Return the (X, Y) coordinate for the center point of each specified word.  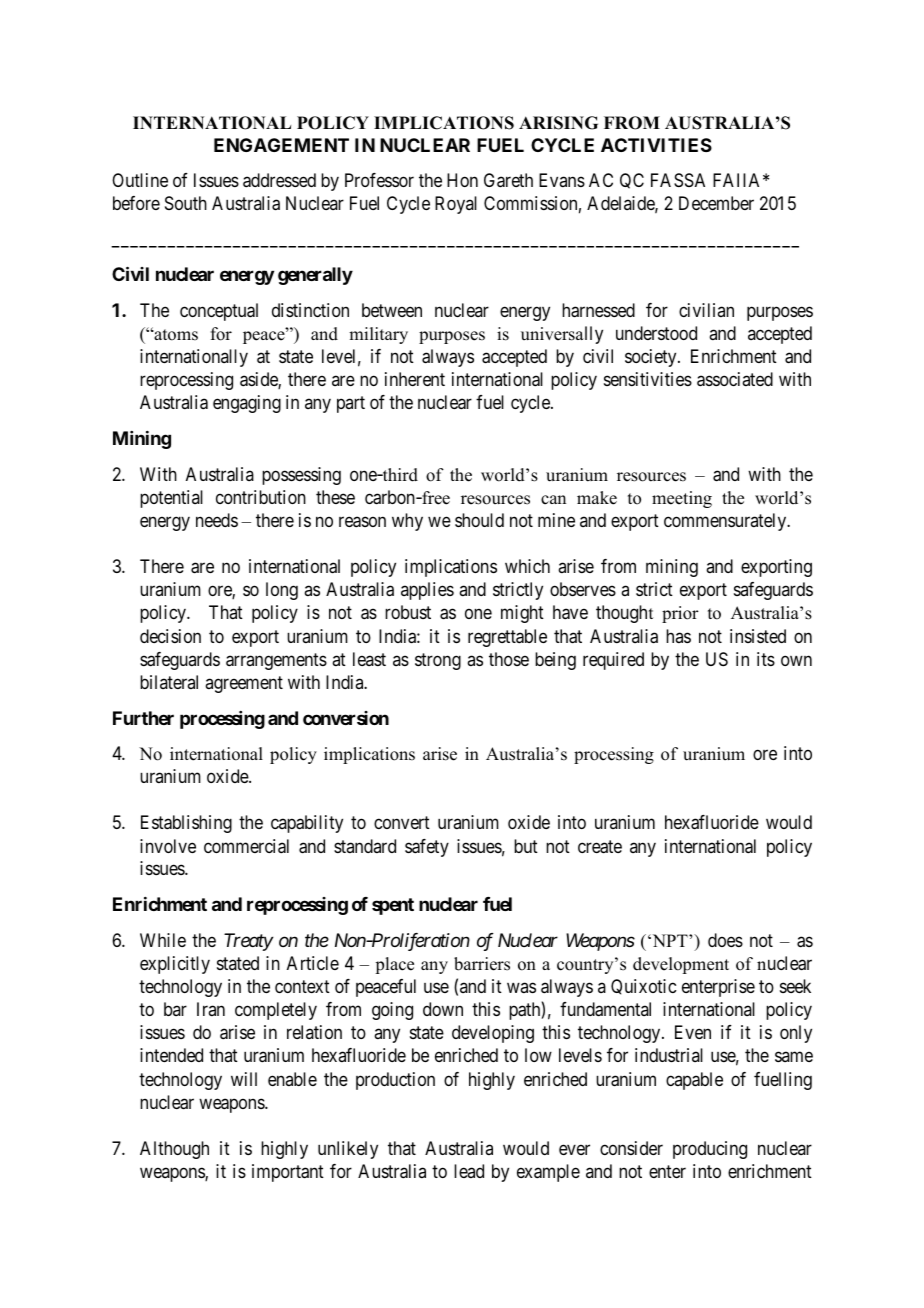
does (725, 940)
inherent (415, 379)
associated (735, 379)
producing (710, 1150)
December (716, 203)
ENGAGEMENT (281, 145)
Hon (462, 180)
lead (469, 1171)
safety (427, 848)
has (678, 636)
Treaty (248, 942)
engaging (247, 404)
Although (174, 1150)
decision (170, 636)
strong (438, 661)
